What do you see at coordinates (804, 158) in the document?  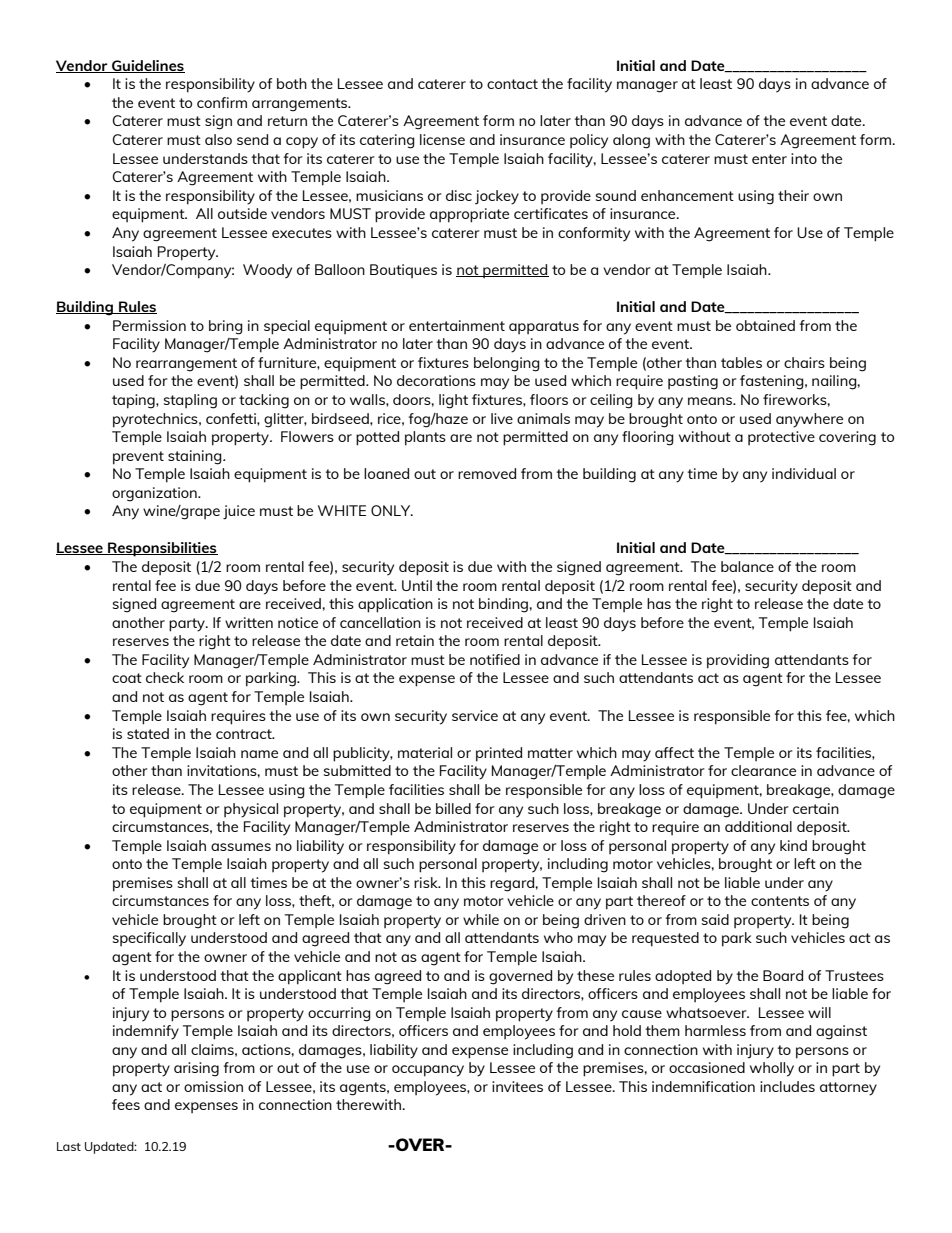 I see `into` at bounding box center [804, 158].
